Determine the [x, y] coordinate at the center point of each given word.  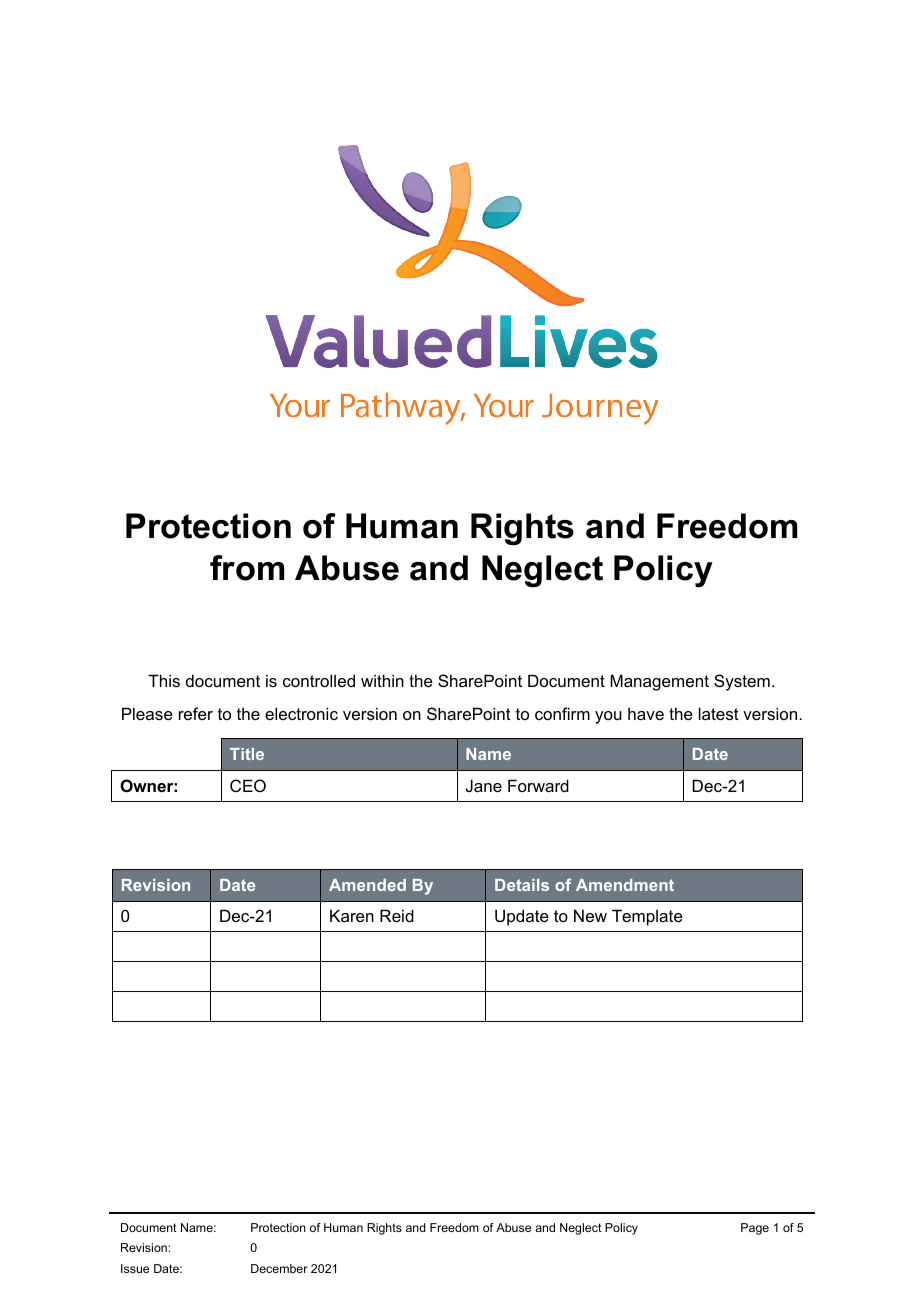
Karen [352, 915]
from [247, 568]
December [279, 1268]
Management [659, 682]
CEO [248, 785]
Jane [484, 785]
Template [647, 917]
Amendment [625, 885]
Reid [397, 915]
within [382, 680]
